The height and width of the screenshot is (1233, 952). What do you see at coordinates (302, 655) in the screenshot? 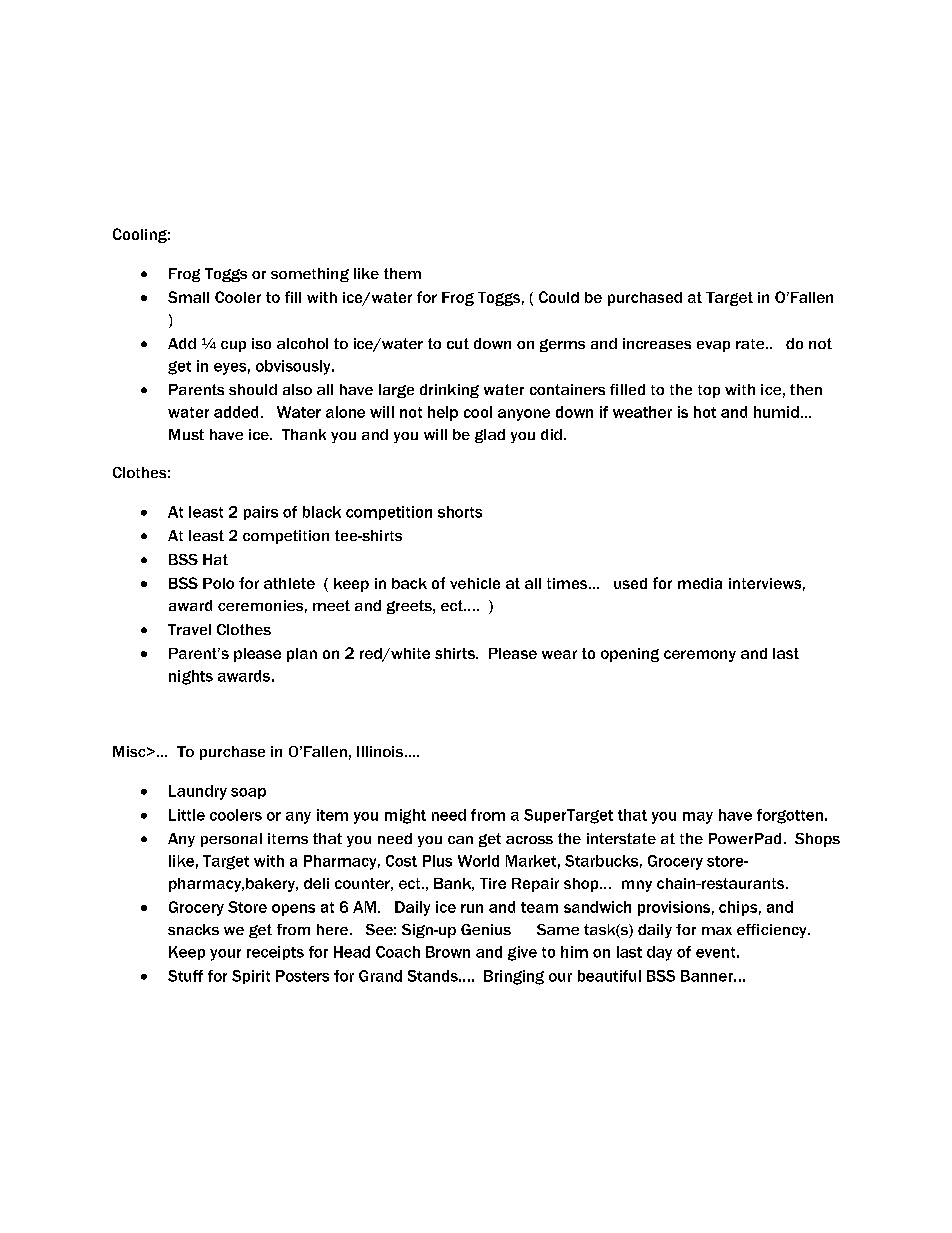
I see `plan` at bounding box center [302, 655].
